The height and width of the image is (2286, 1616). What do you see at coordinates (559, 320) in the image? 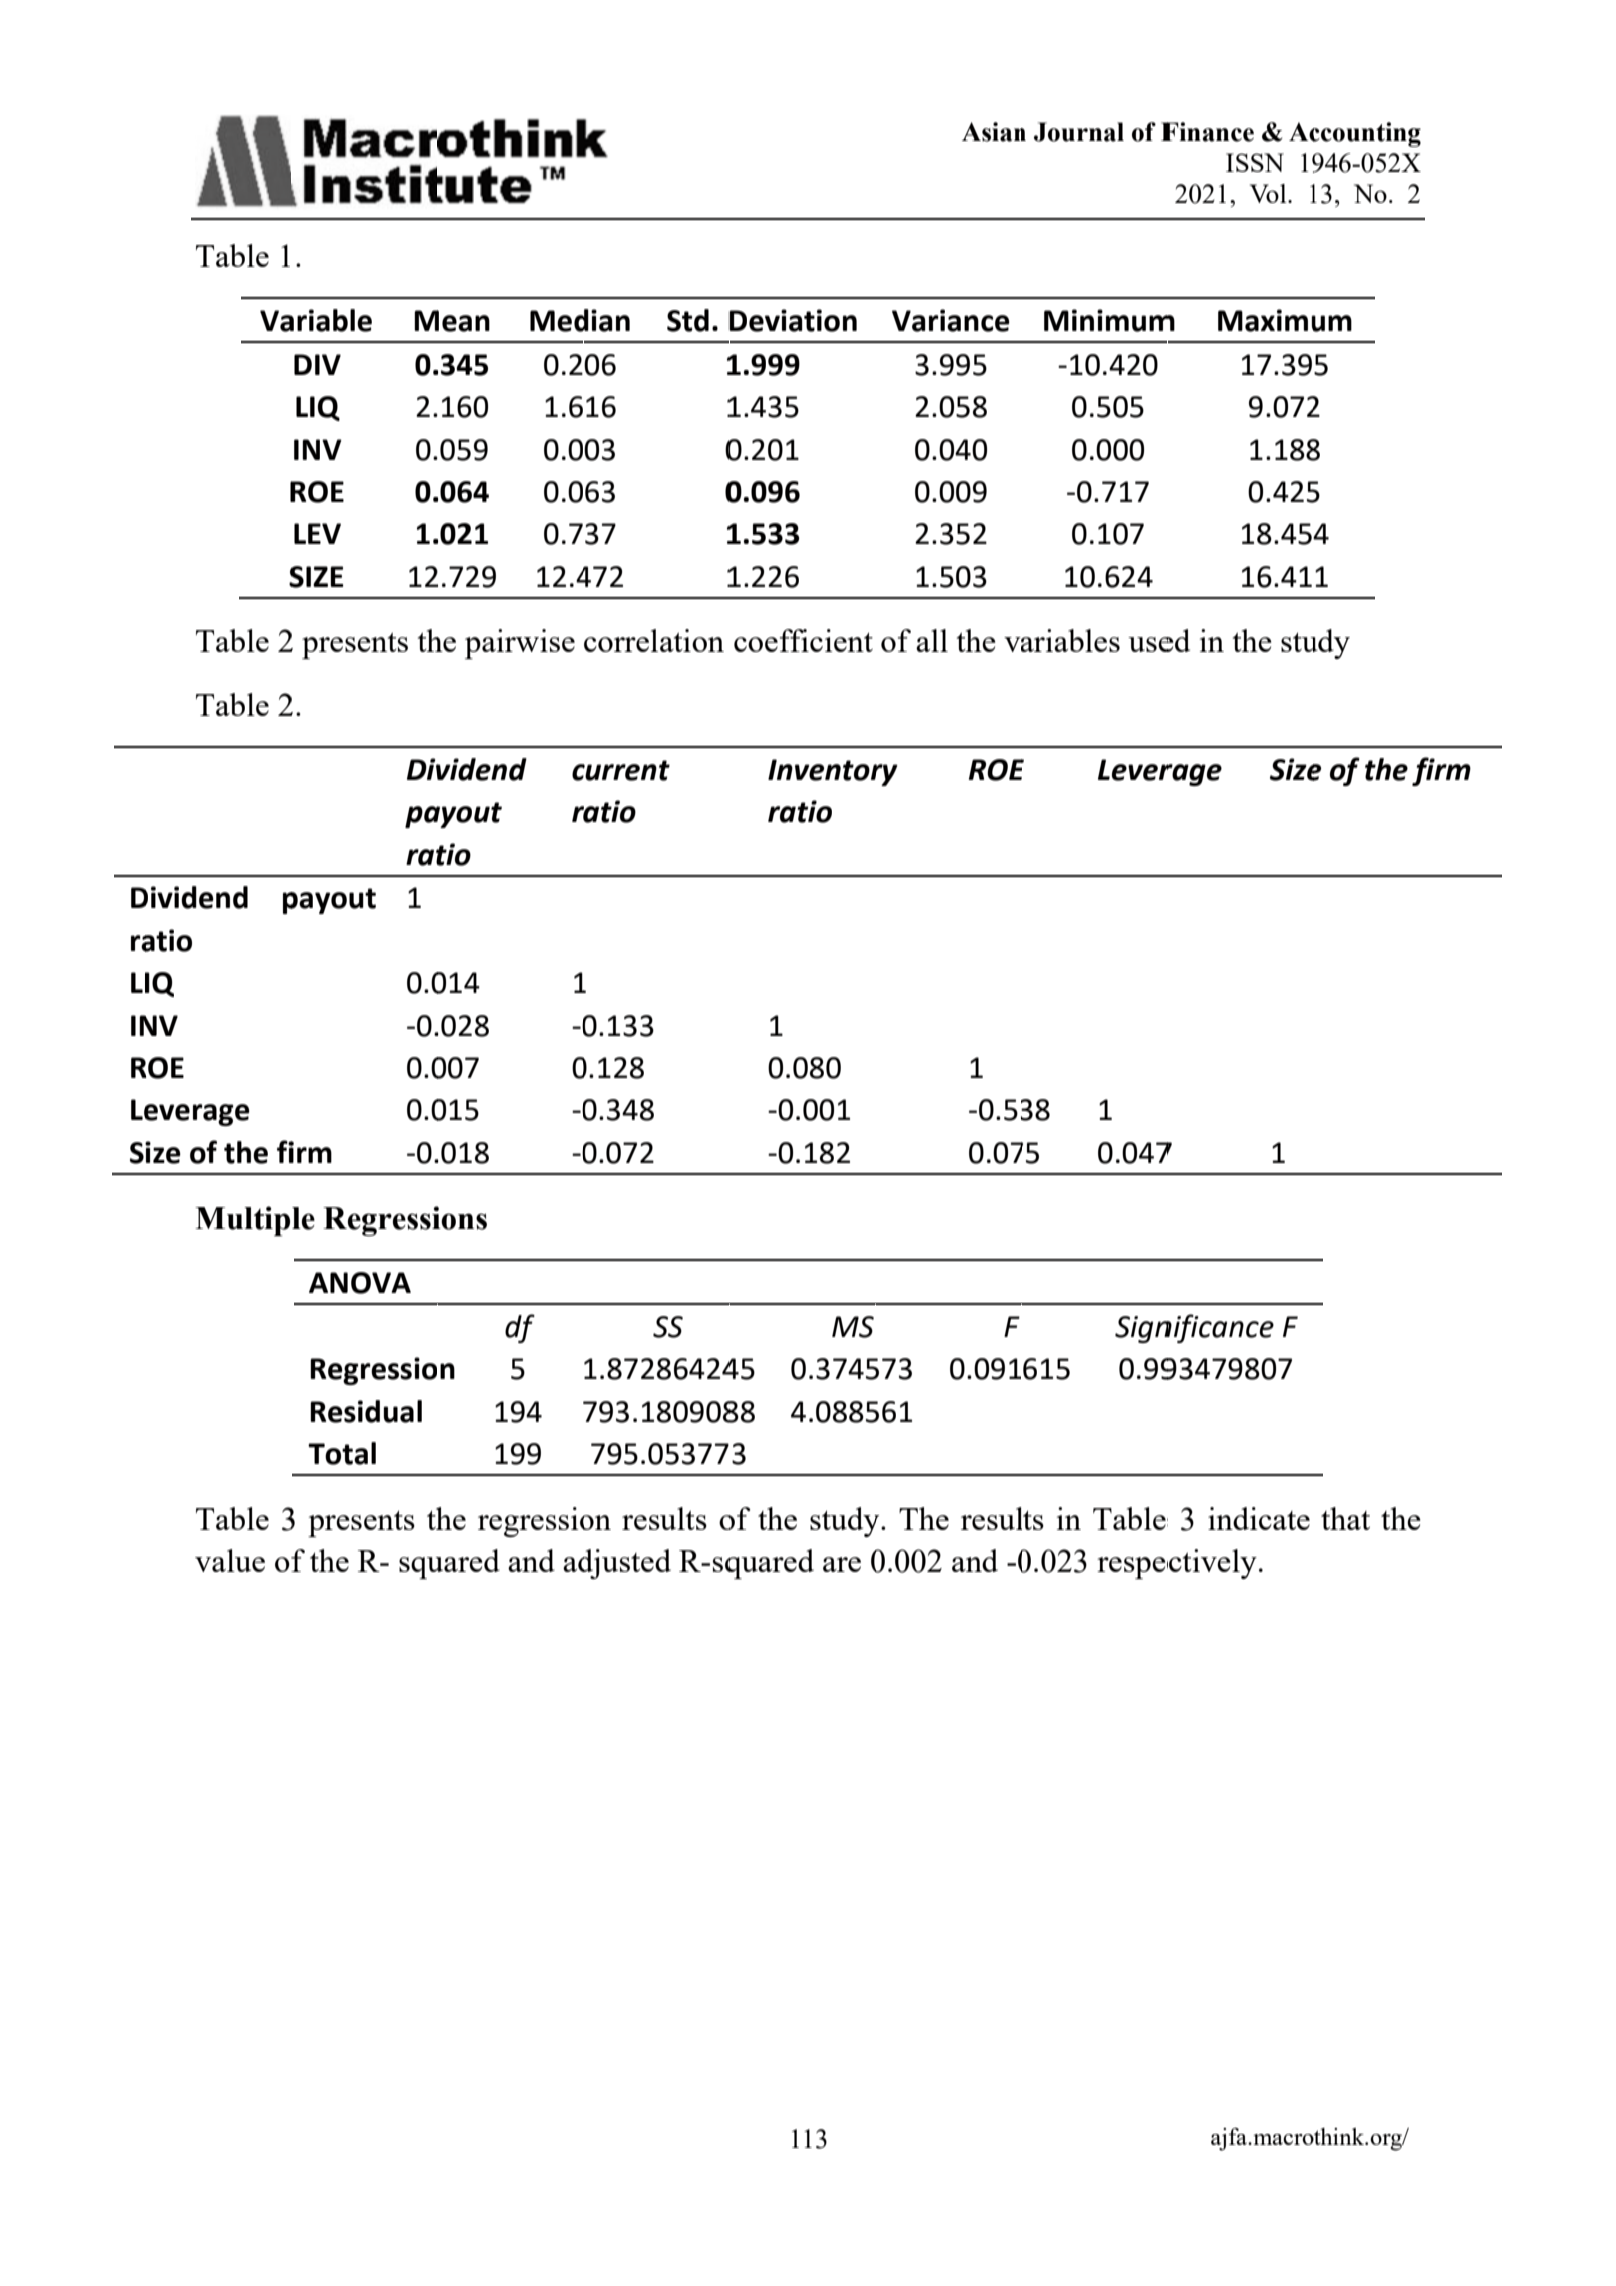
I see `Med` at bounding box center [559, 320].
